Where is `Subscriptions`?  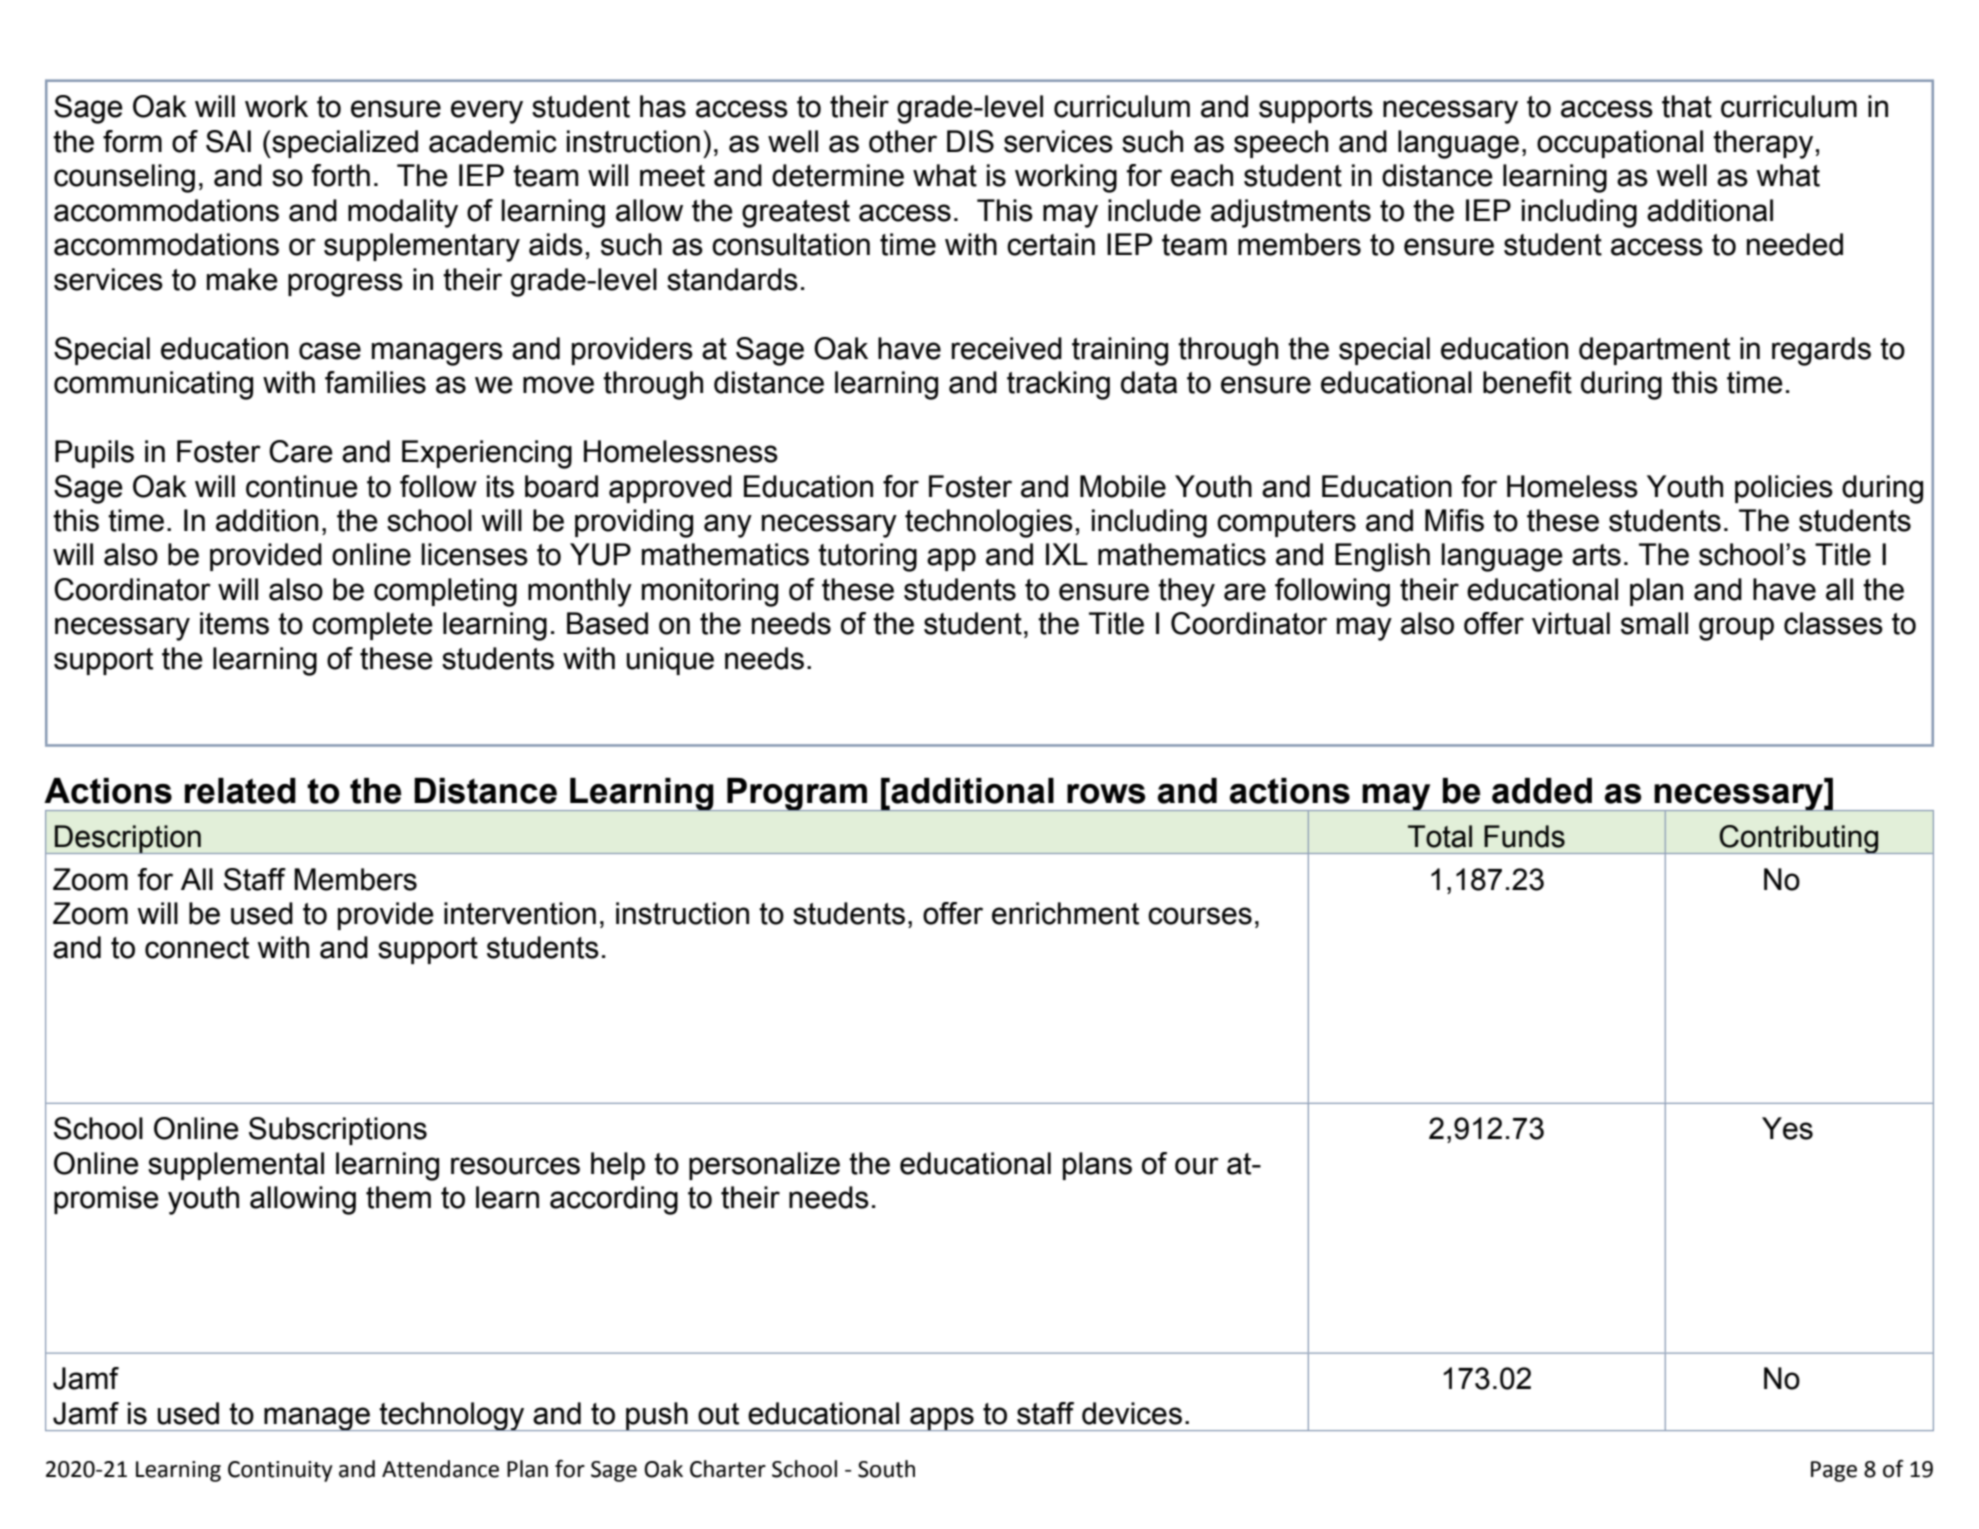
Subscriptions is located at coordinates (338, 1131).
